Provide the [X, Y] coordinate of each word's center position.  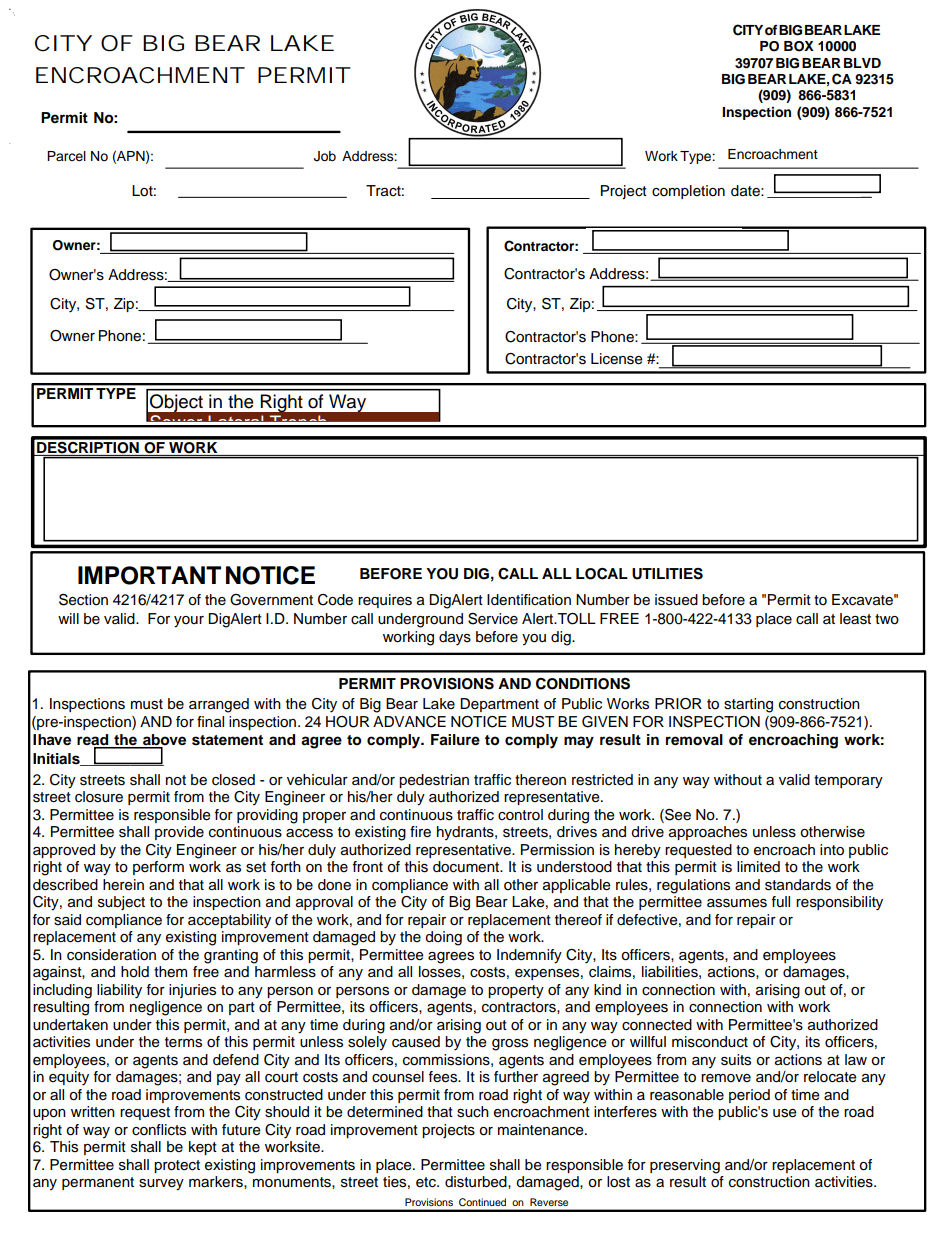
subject [121, 903]
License [617, 359]
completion [688, 192]
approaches [708, 833]
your [189, 622]
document [467, 867]
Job [325, 156]
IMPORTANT [149, 575]
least [855, 619]
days [455, 638]
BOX [799, 46]
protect [177, 1166]
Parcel [66, 156]
